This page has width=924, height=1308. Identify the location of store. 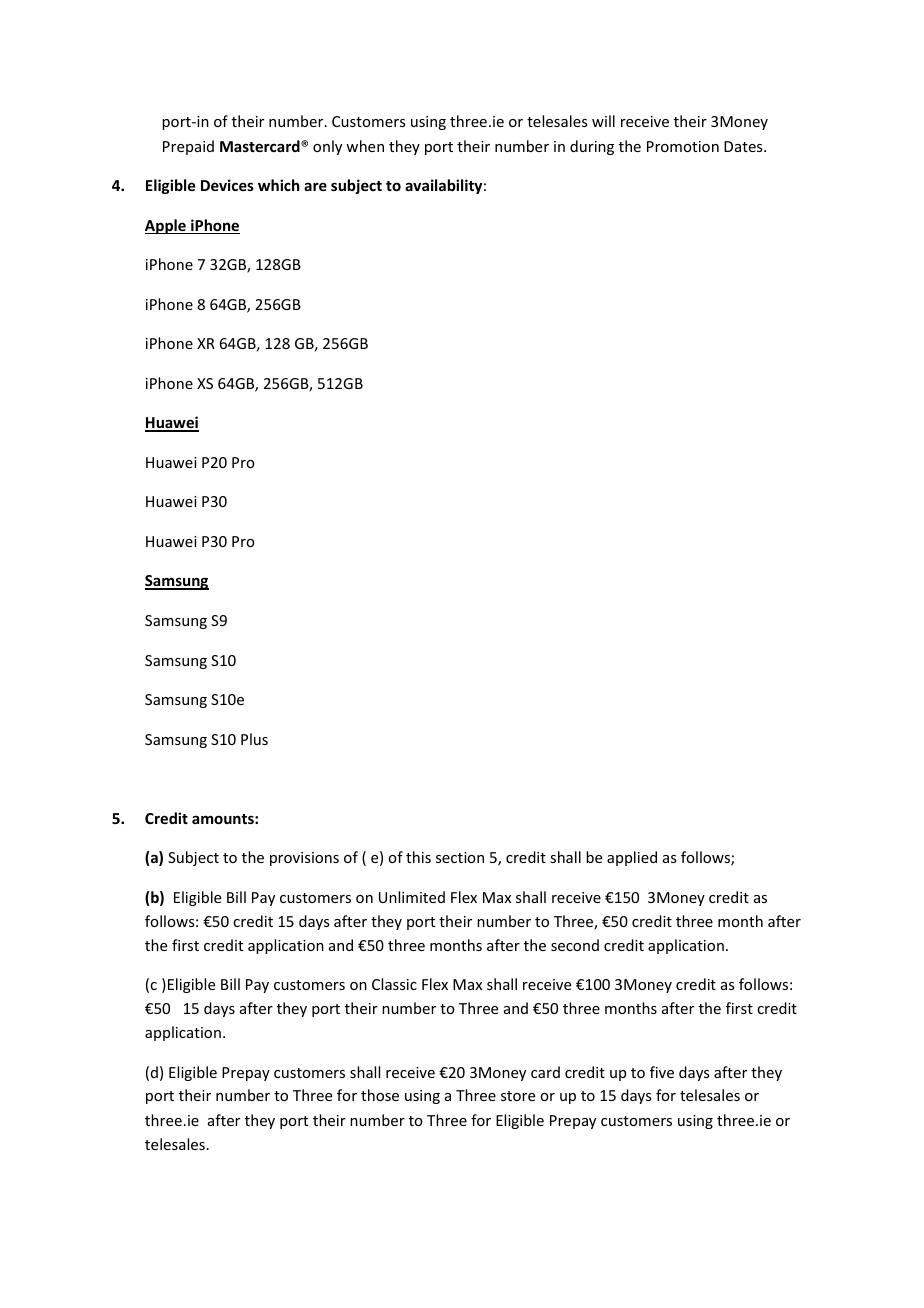
(518, 1096).
